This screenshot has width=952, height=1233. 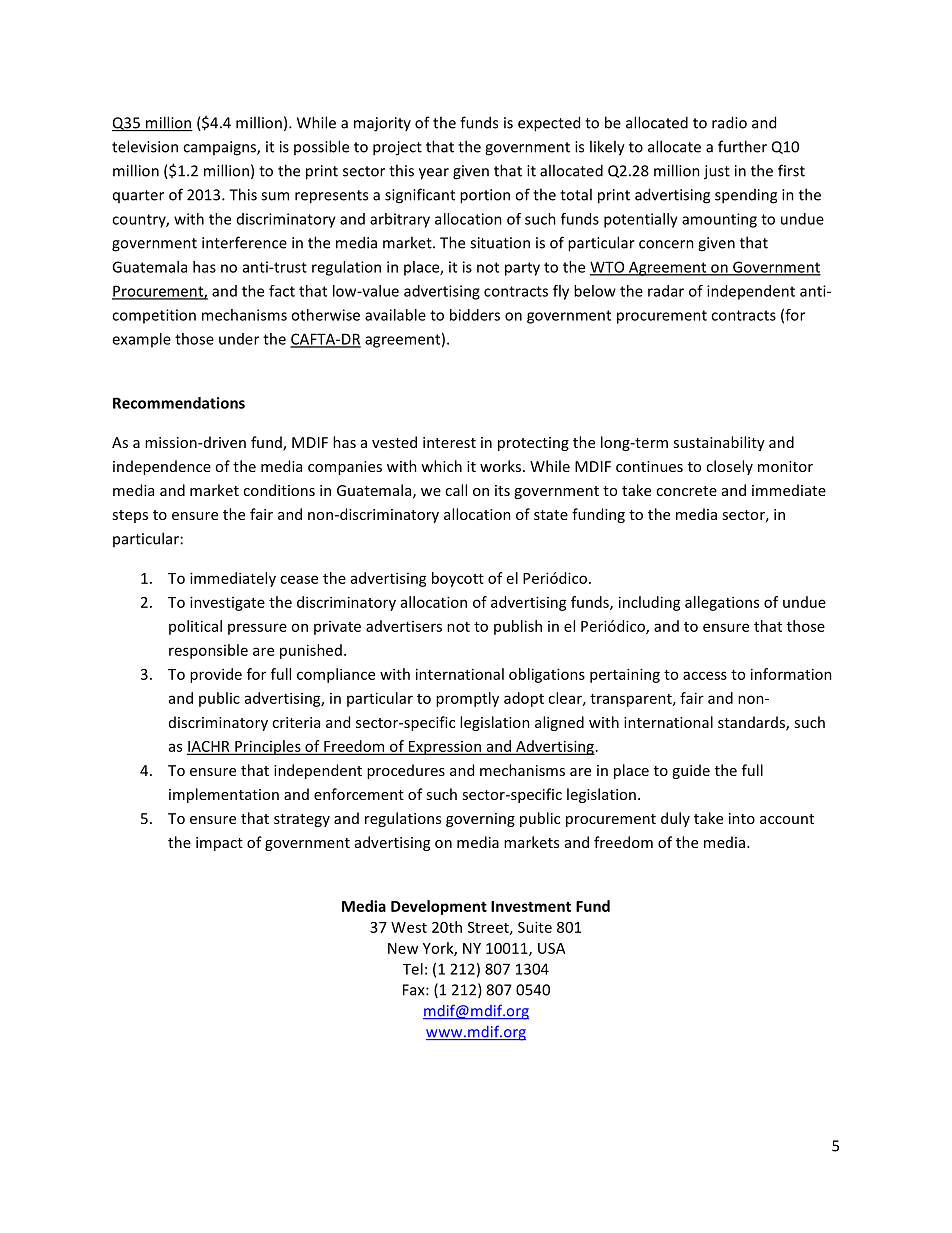 I want to click on under, so click(x=239, y=339).
